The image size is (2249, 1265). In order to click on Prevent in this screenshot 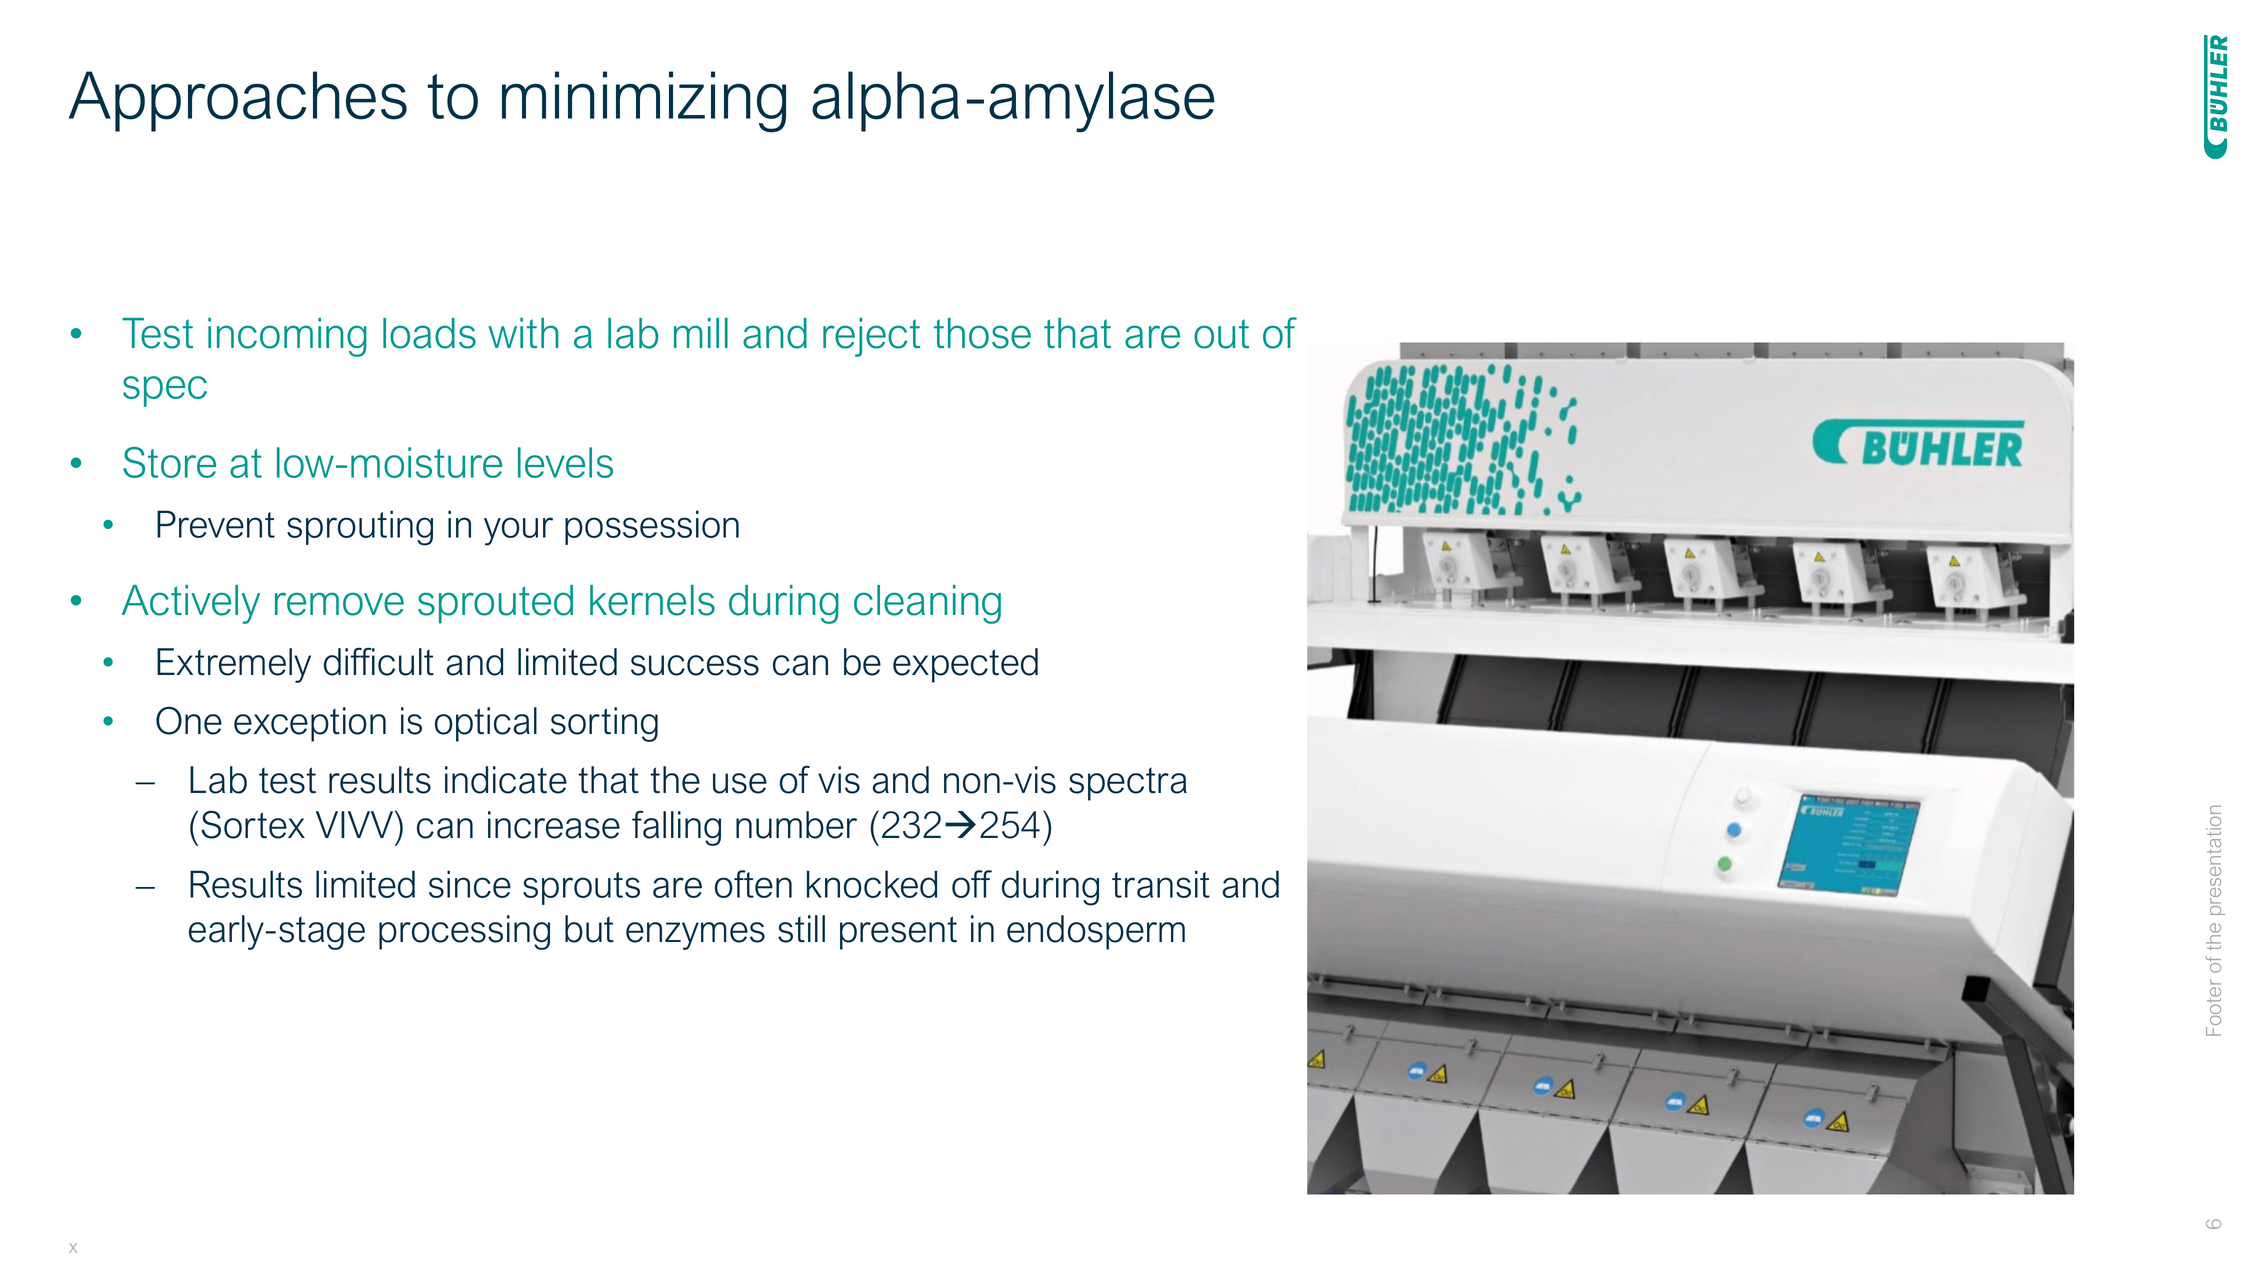, I will do `click(216, 524)`.
